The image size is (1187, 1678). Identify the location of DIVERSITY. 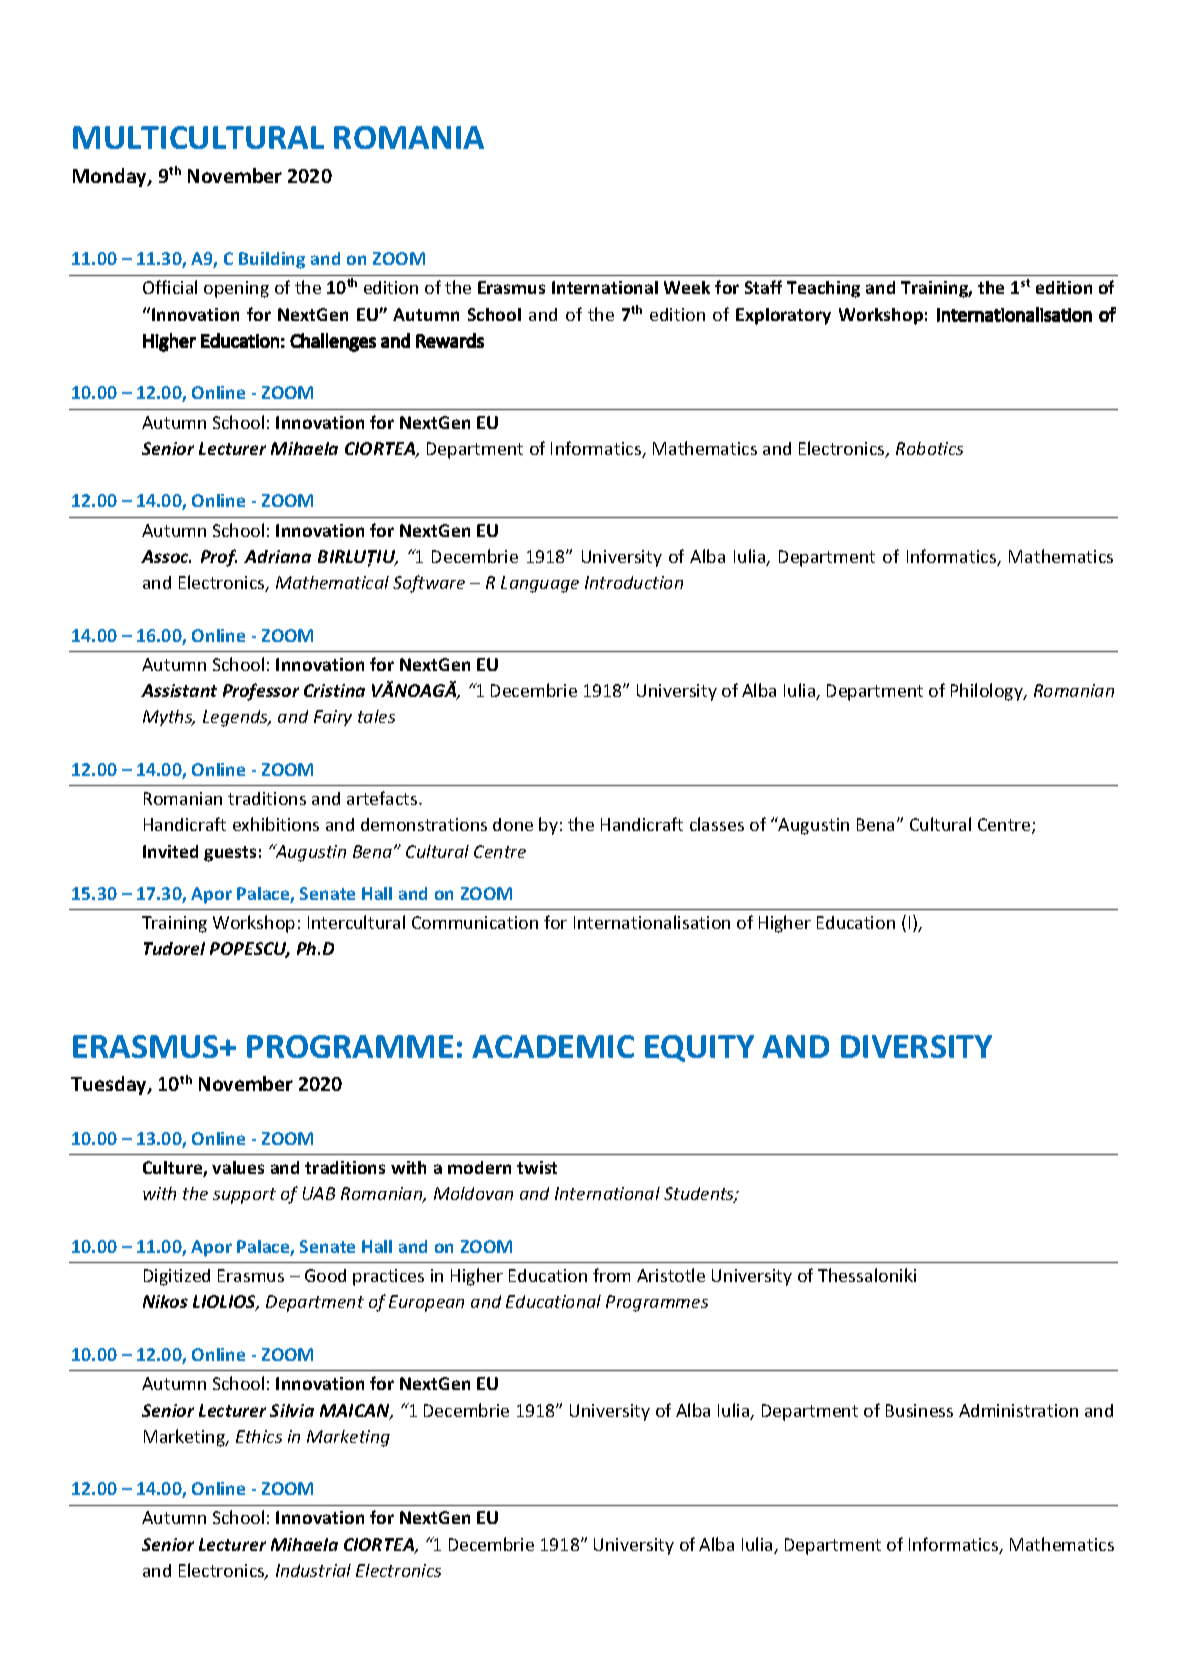
(916, 1046).
